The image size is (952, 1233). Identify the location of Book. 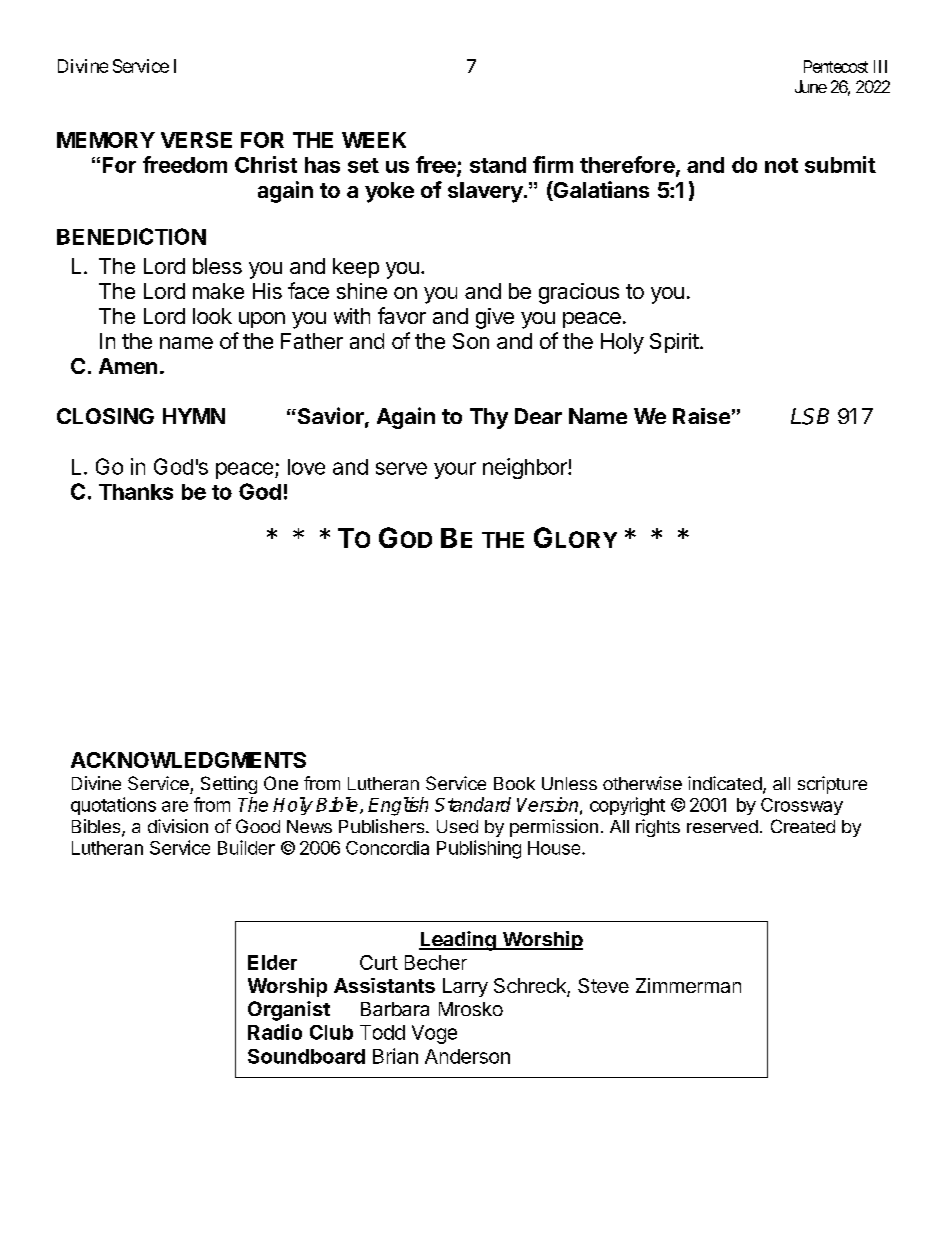
(514, 783).
